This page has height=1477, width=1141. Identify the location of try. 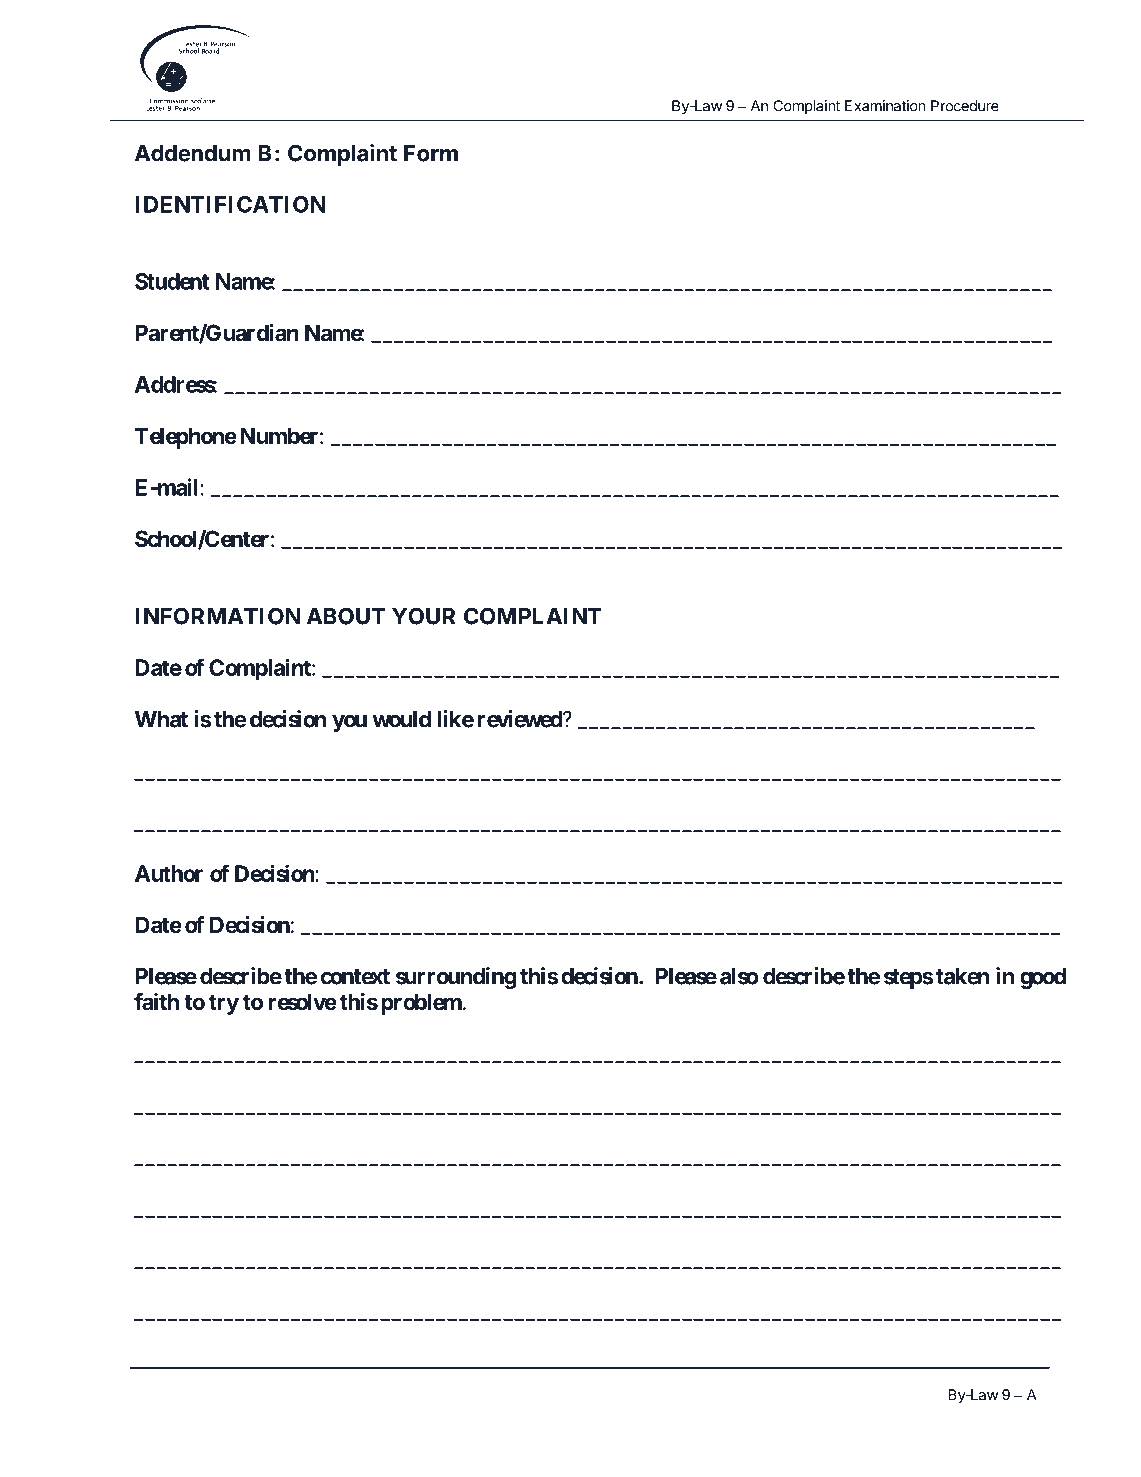
(224, 1005).
